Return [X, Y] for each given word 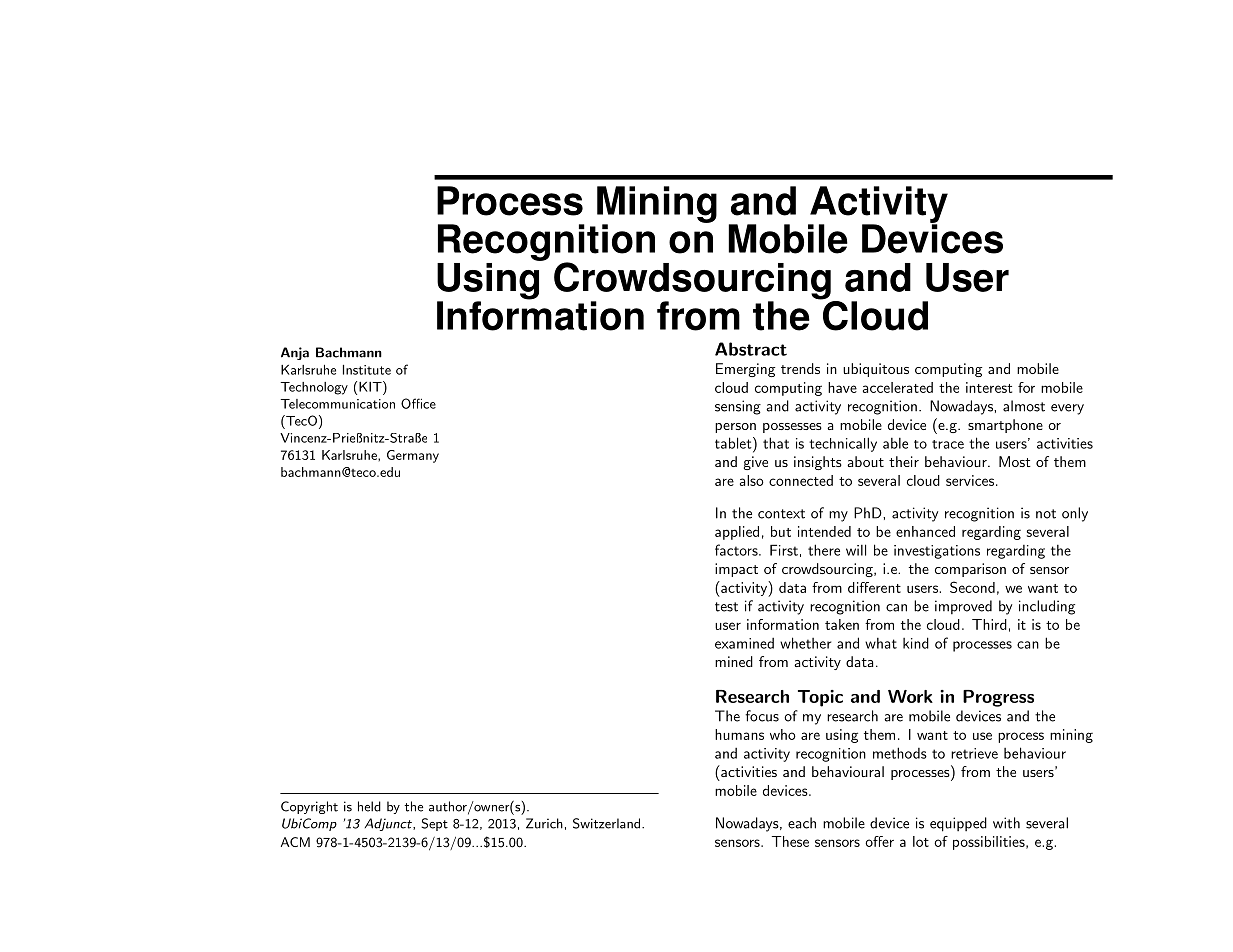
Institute [367, 370]
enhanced [925, 531]
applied [737, 533]
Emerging [745, 370]
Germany [413, 456]
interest [989, 387]
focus [762, 716]
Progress [998, 698]
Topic [820, 698]
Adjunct [389, 824]
